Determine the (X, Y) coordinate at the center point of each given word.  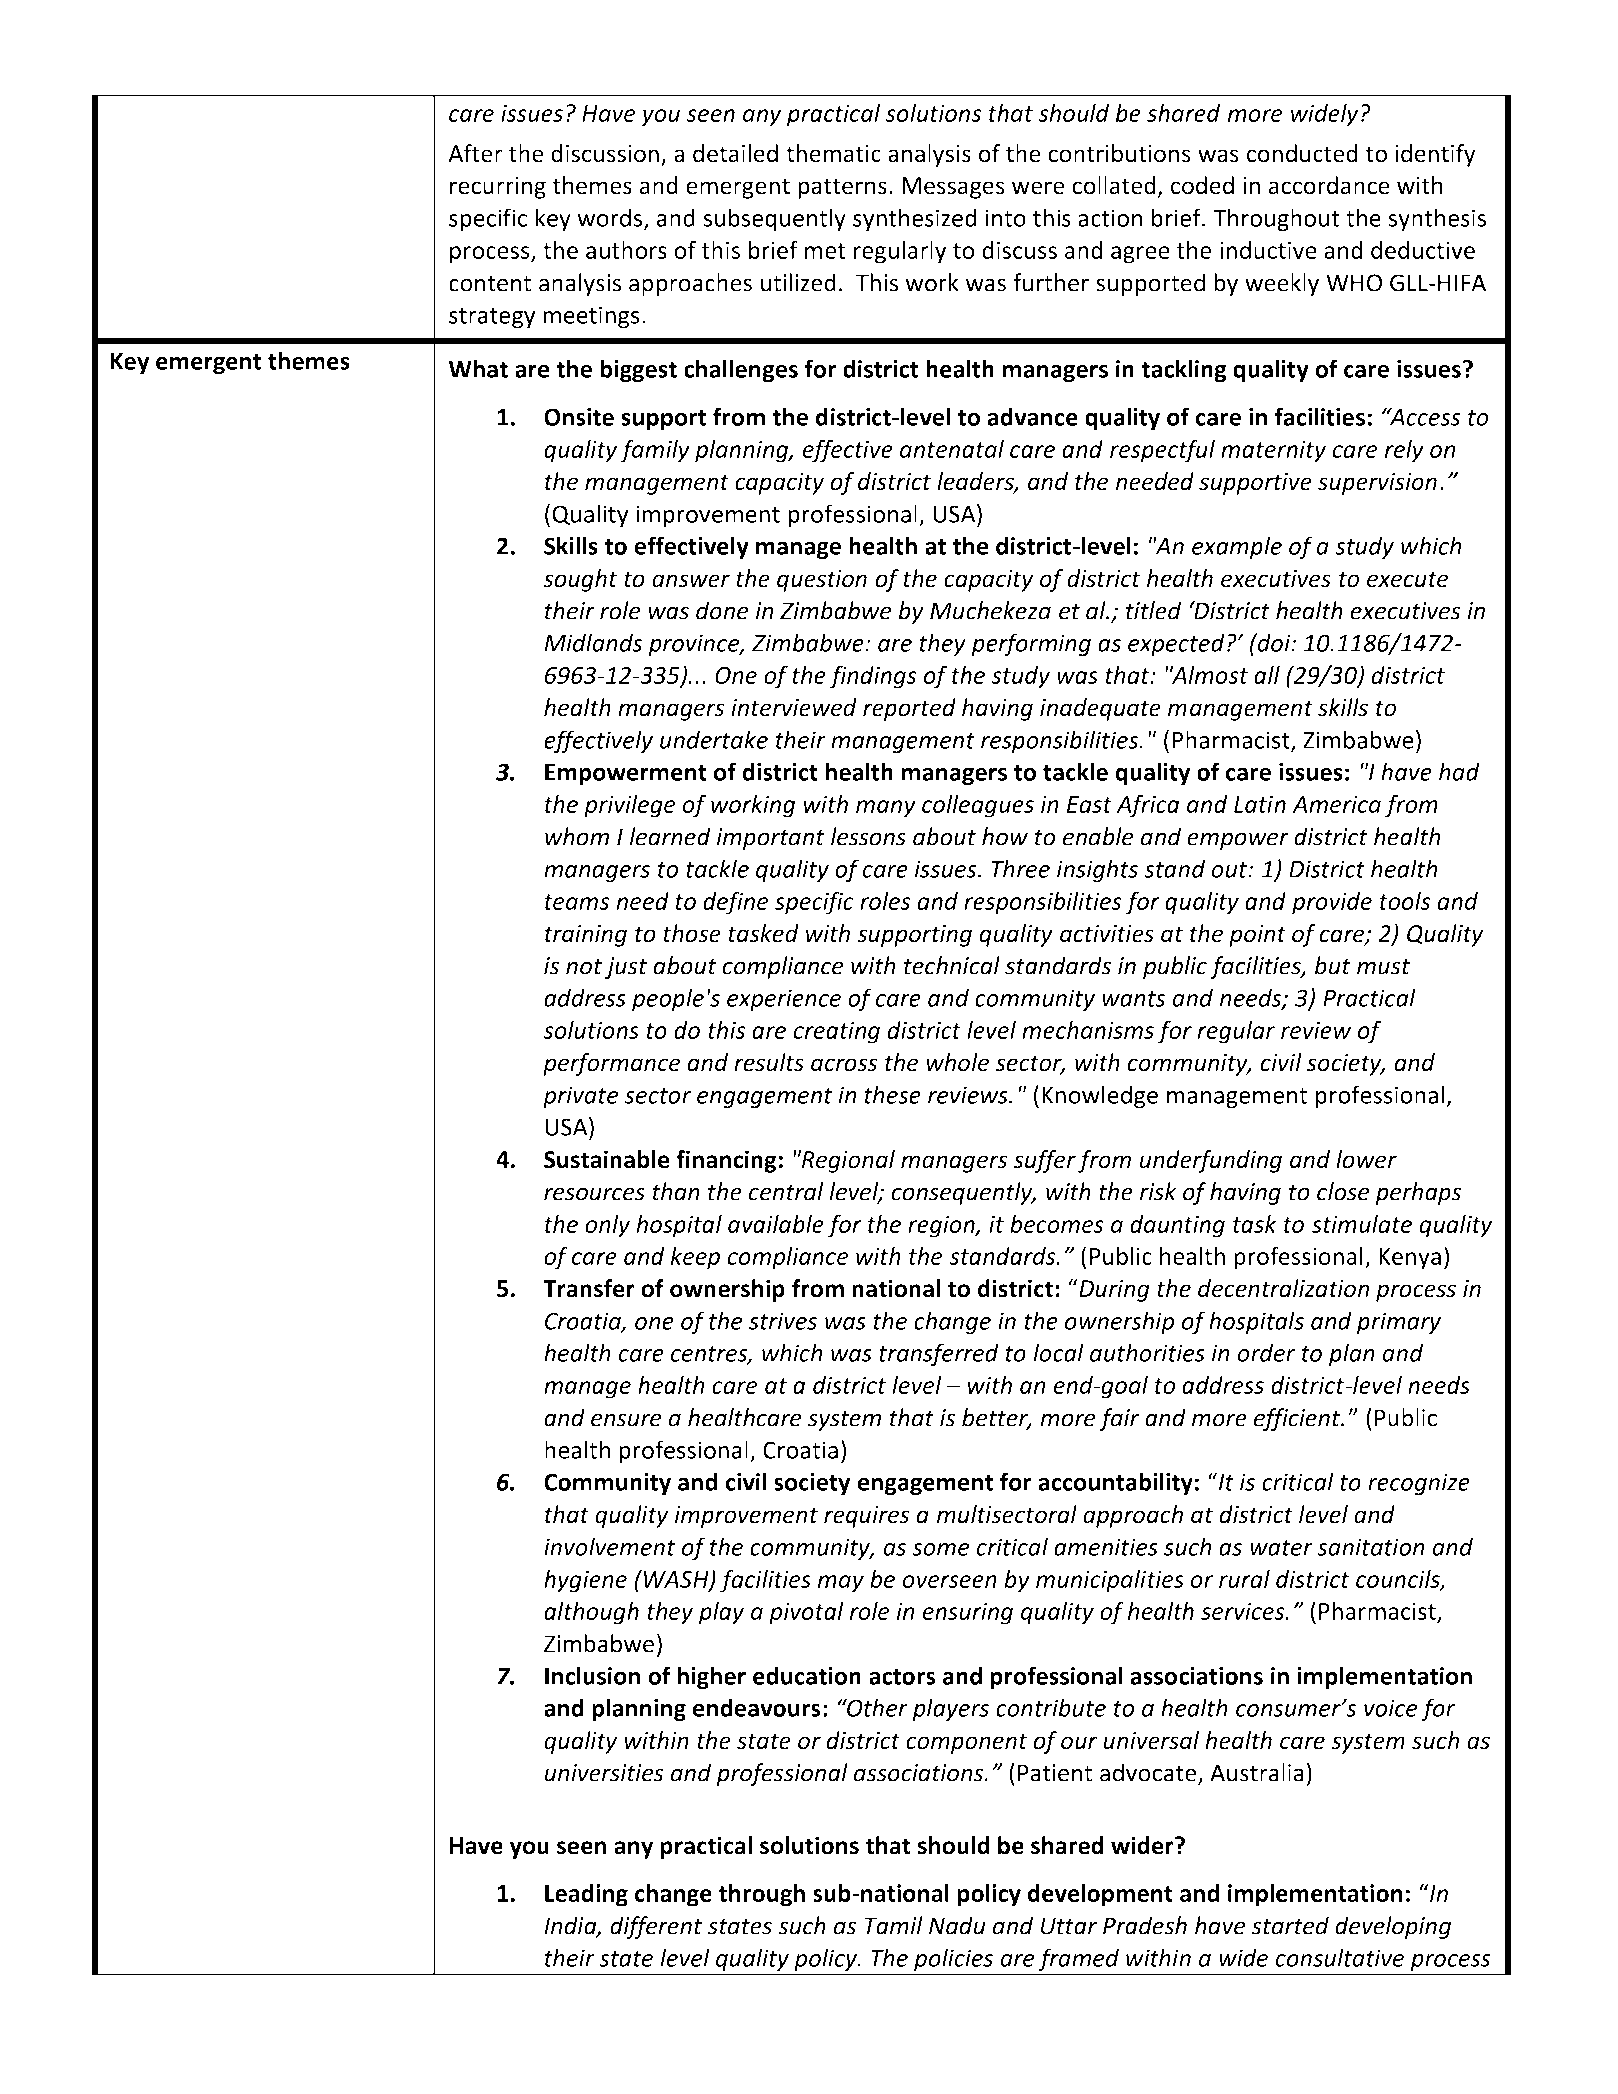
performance (611, 1064)
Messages (953, 188)
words (611, 218)
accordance (1329, 185)
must (1383, 967)
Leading (586, 1895)
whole (958, 1062)
